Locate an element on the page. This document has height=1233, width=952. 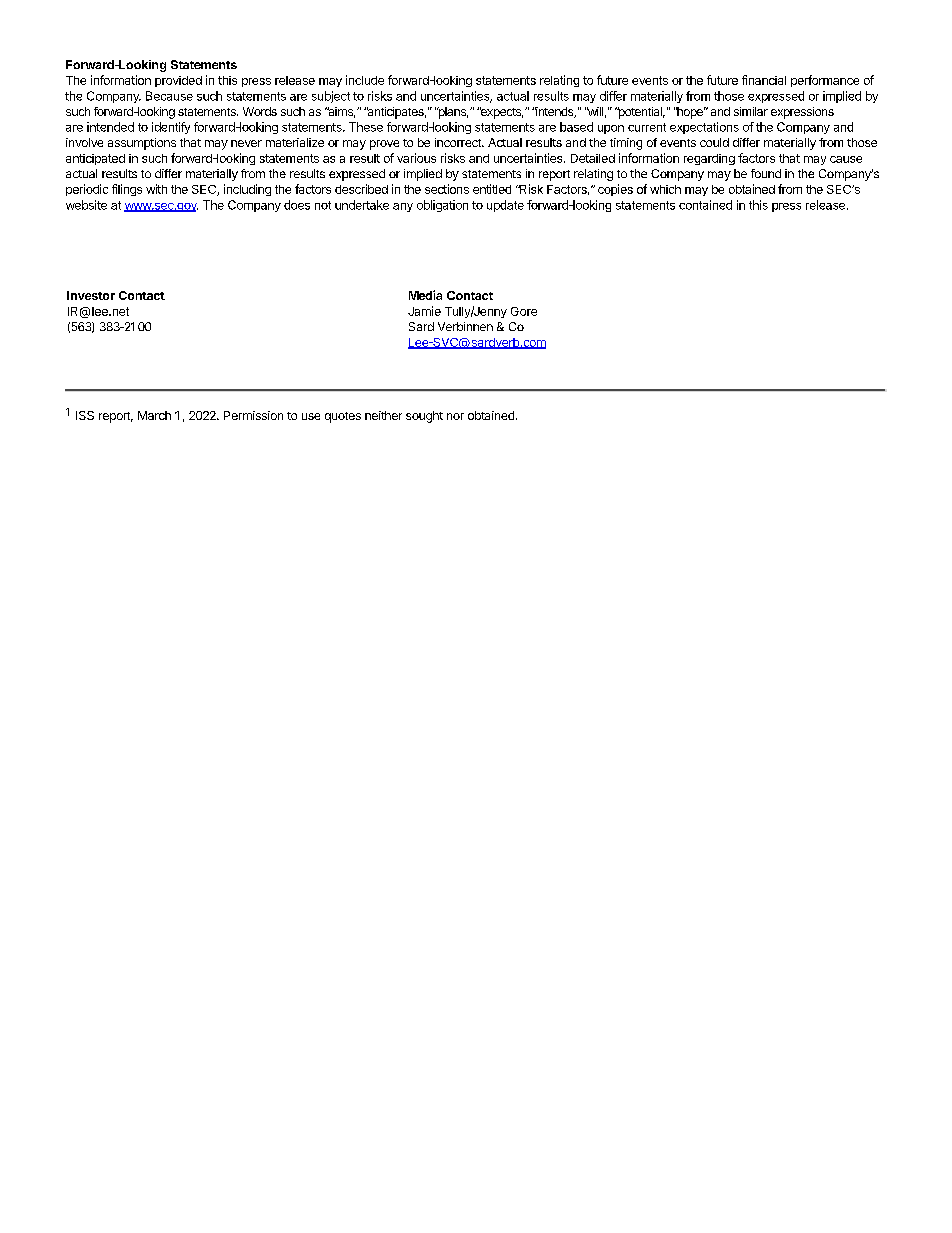
nor is located at coordinates (455, 416).
